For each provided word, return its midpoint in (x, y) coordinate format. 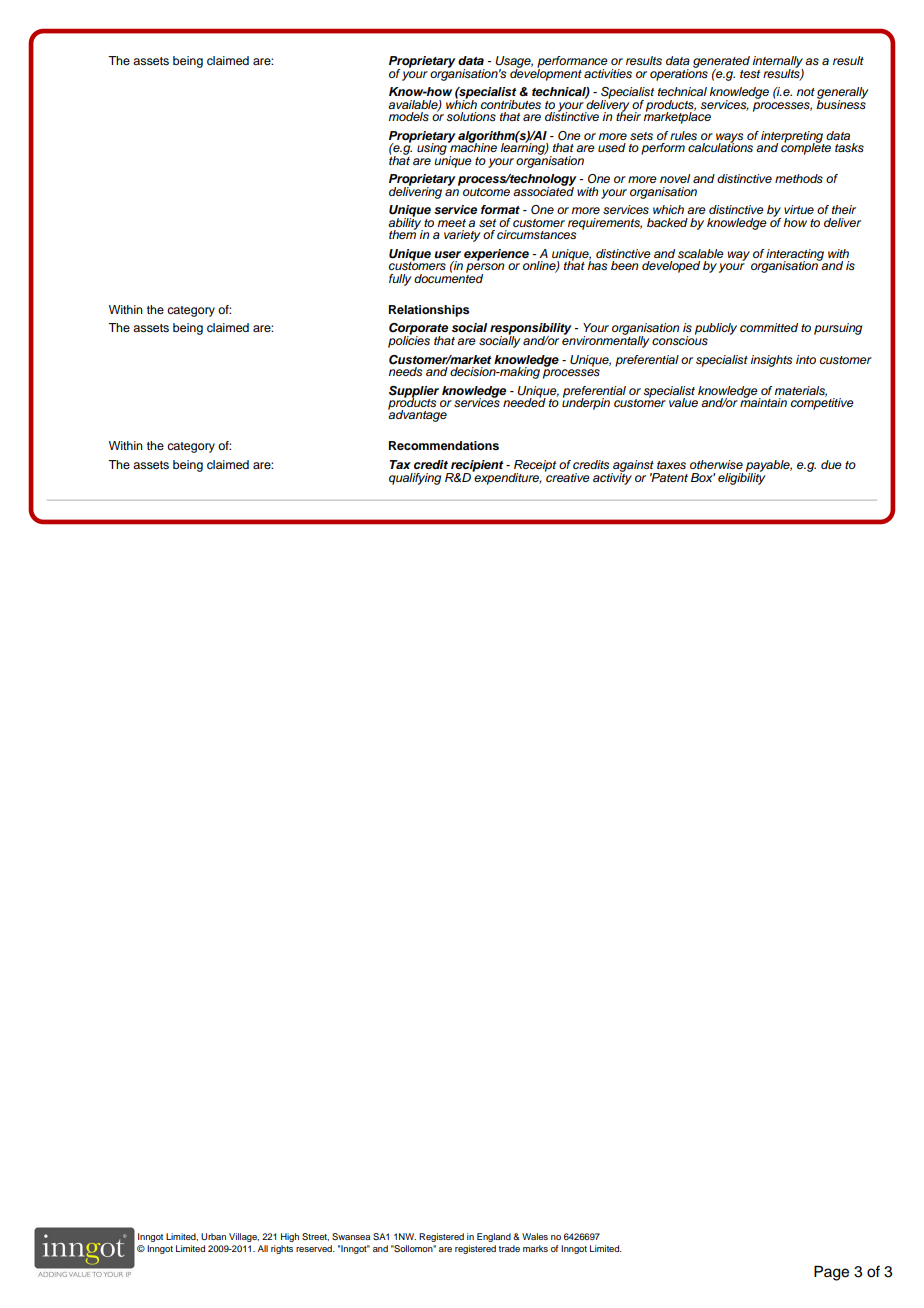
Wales (535, 1236)
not (805, 92)
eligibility (741, 477)
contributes (511, 104)
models (408, 117)
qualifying (415, 479)
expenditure (507, 477)
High (290, 1237)
